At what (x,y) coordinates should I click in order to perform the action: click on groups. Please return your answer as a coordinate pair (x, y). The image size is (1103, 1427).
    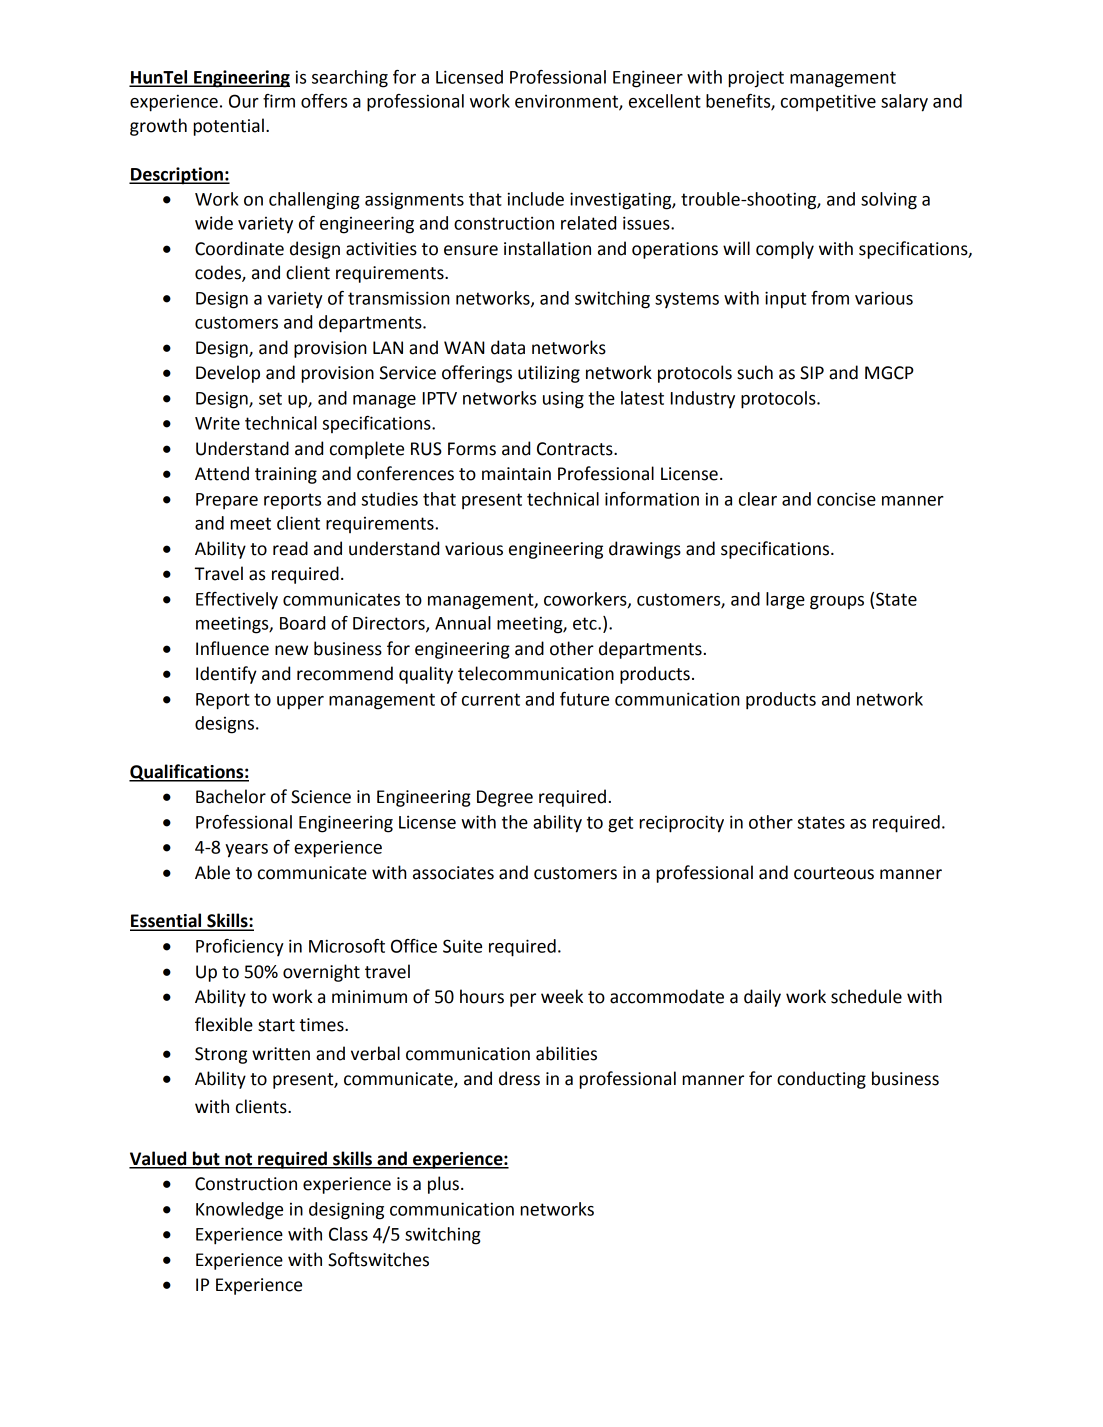
    Looking at the image, I should click on (837, 603).
